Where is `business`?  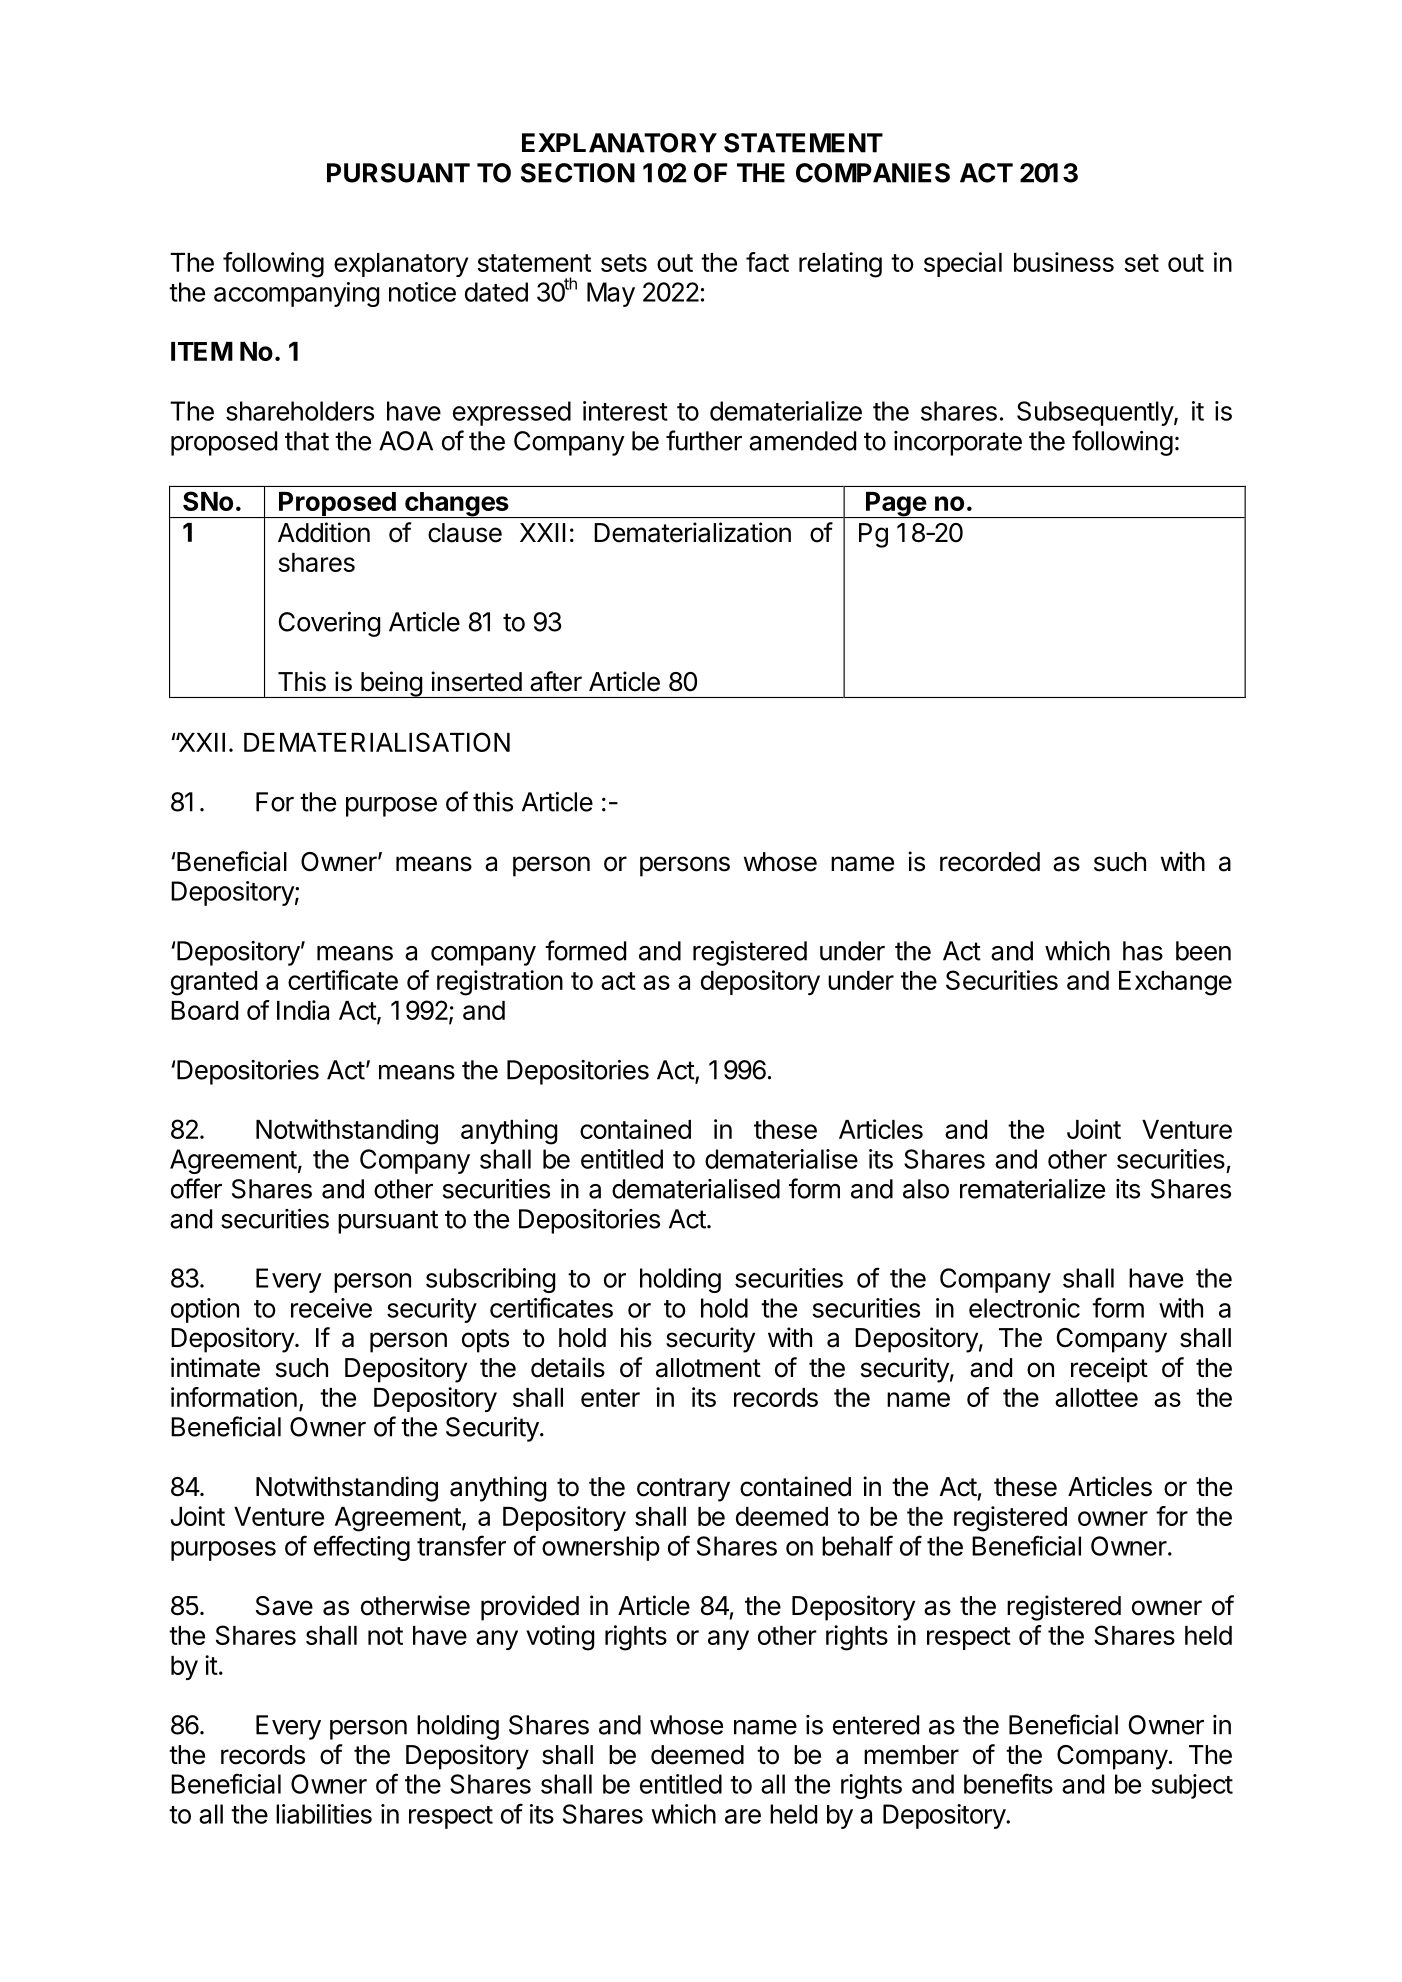
business is located at coordinates (1064, 262).
